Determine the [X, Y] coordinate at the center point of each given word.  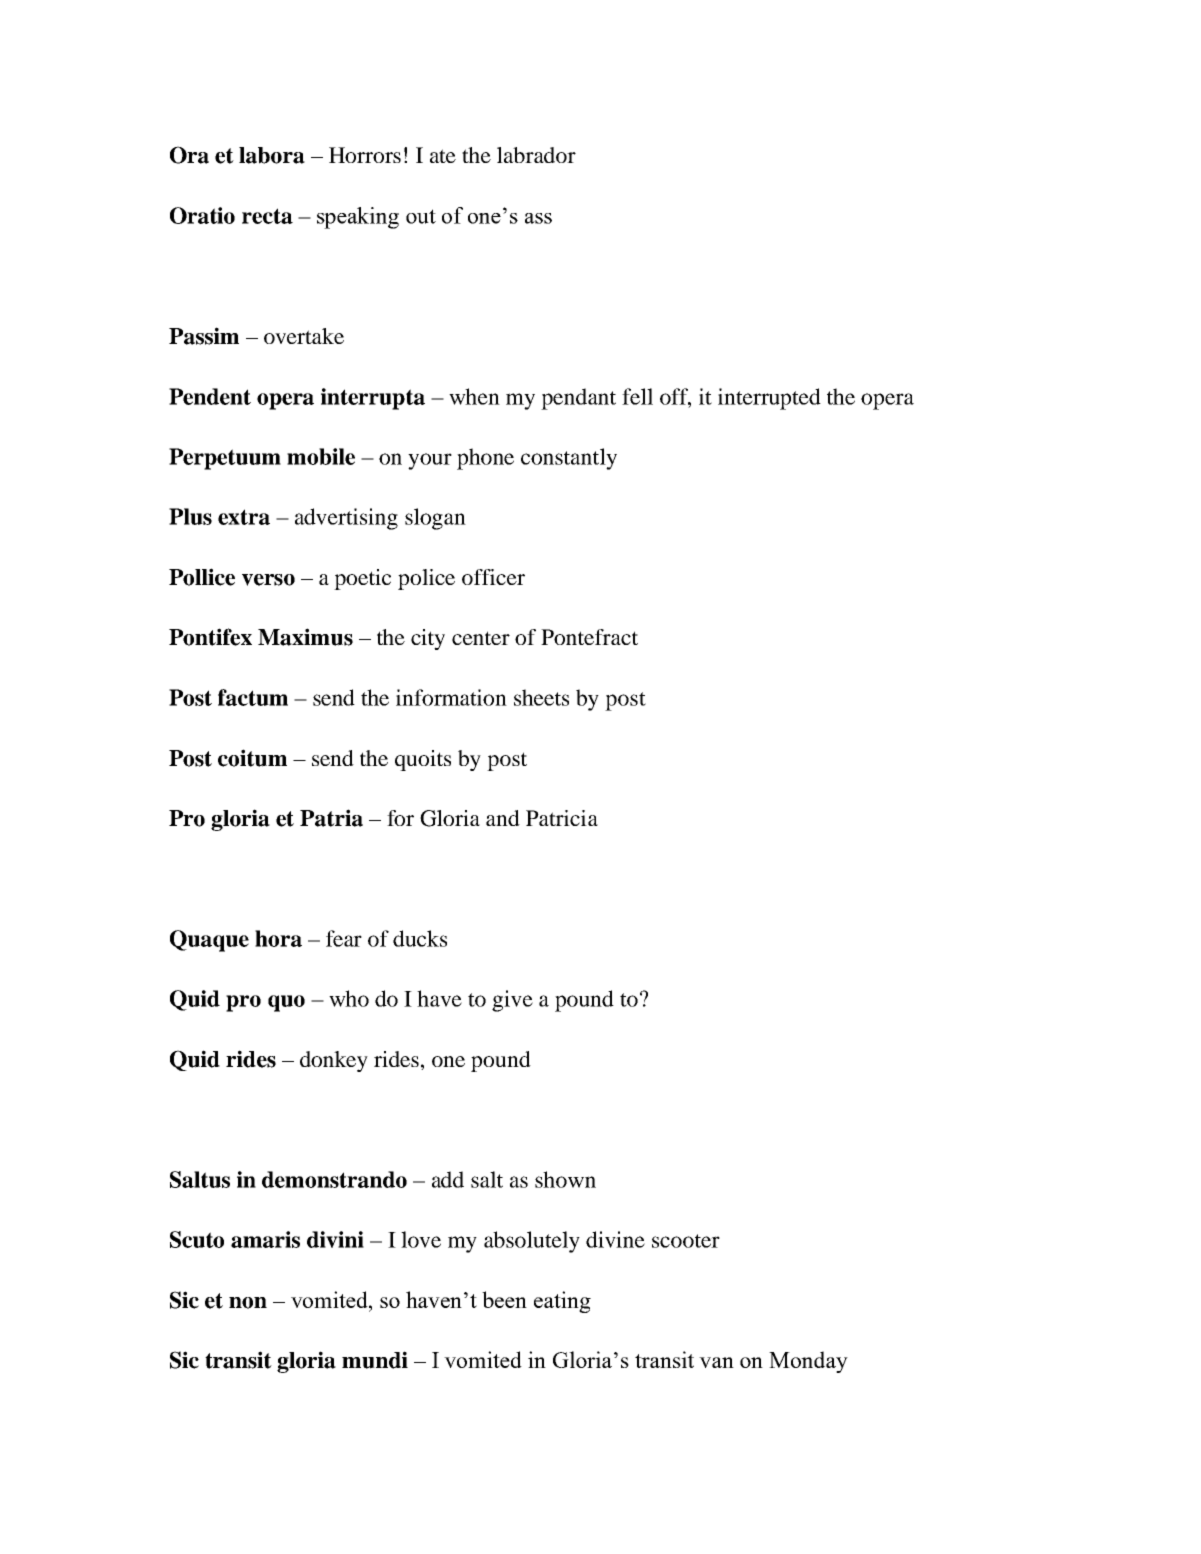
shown [565, 1179]
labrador [536, 155]
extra [244, 517]
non [248, 1303]
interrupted [769, 399]
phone [485, 459]
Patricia [562, 818]
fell [637, 396]
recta [267, 216]
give [512, 1001]
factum [253, 697]
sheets [541, 697]
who [349, 998]
